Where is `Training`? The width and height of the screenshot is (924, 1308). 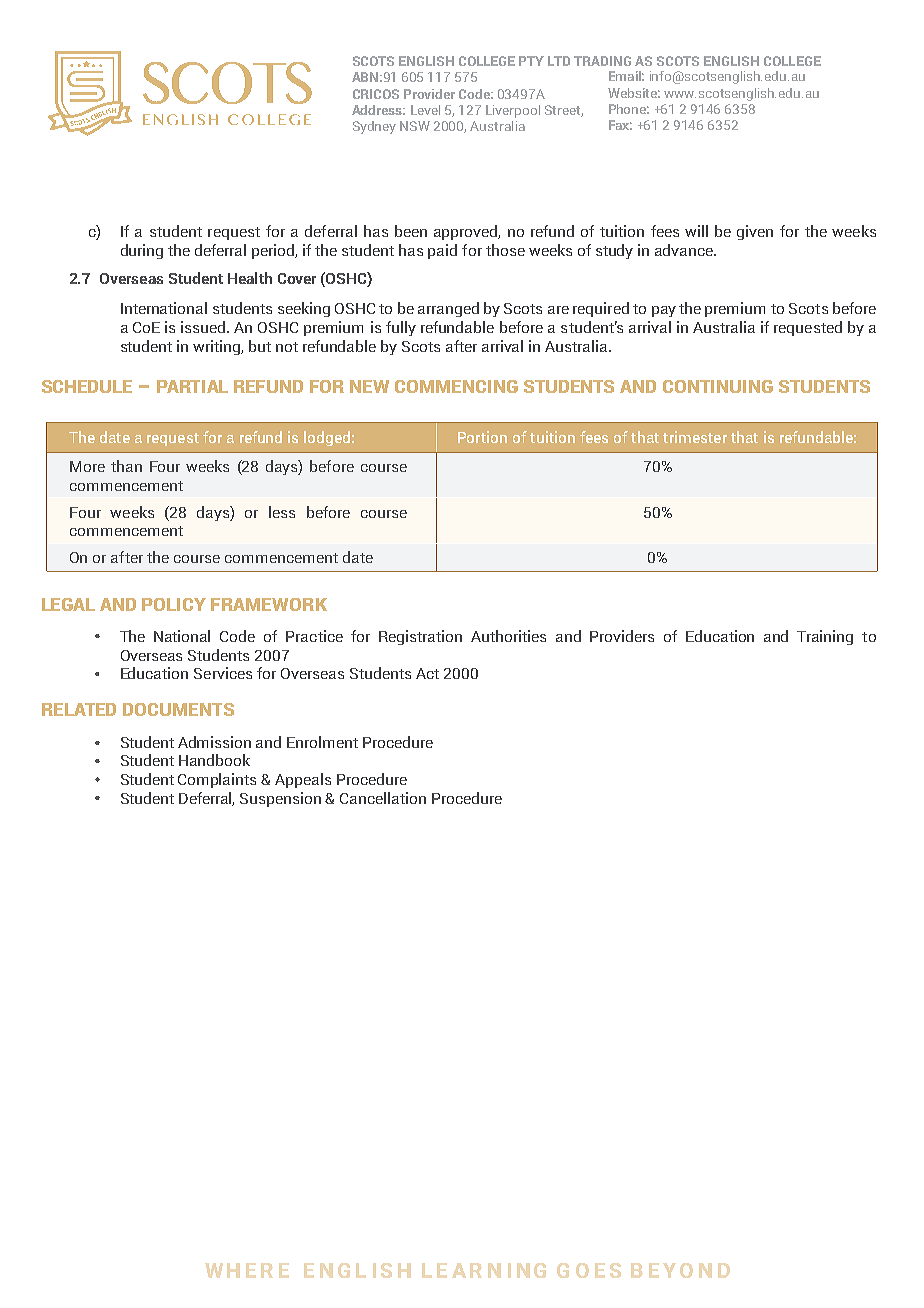 Training is located at coordinates (825, 637).
